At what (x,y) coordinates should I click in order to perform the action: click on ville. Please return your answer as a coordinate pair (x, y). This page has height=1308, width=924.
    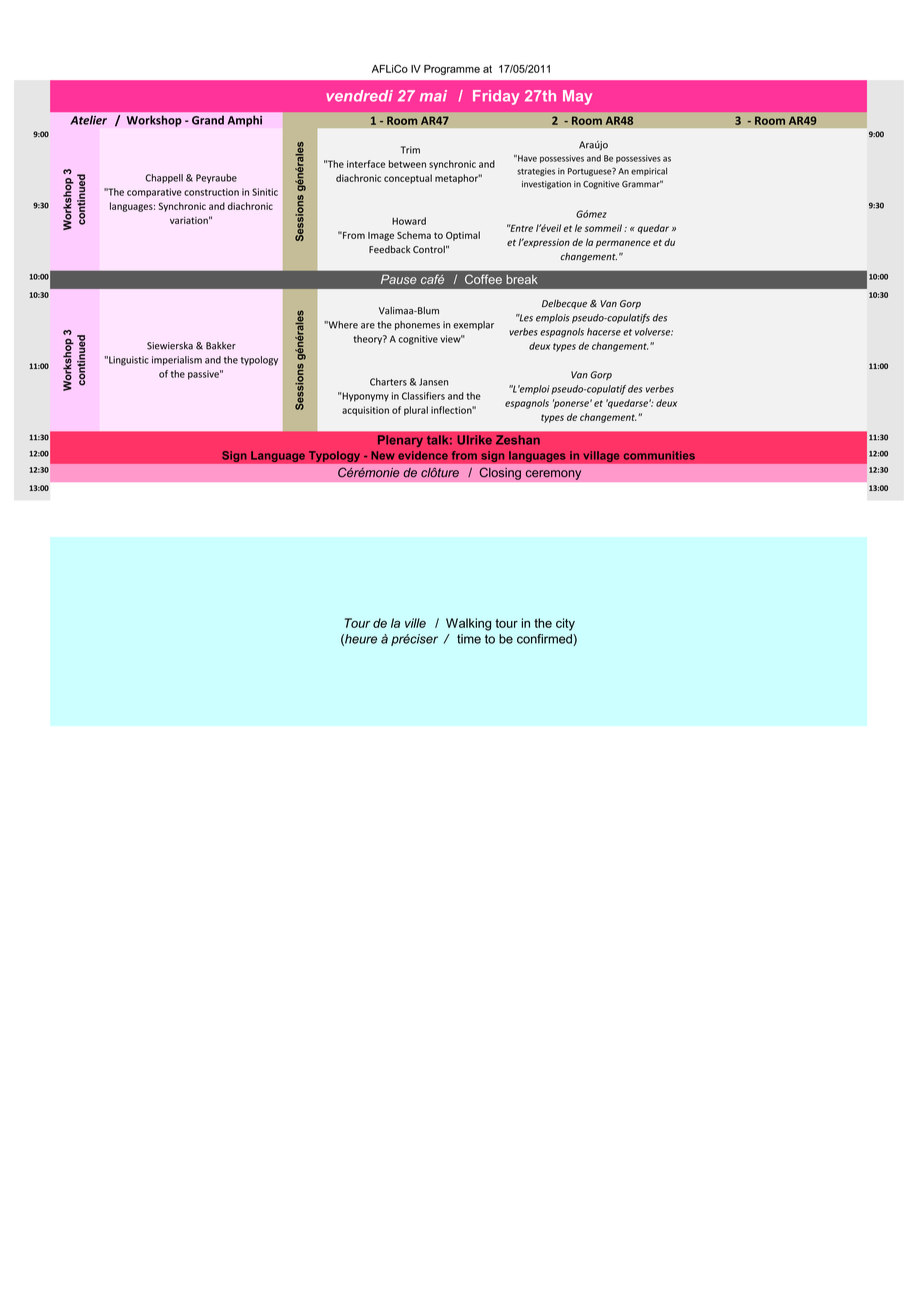
    Looking at the image, I should click on (415, 623).
